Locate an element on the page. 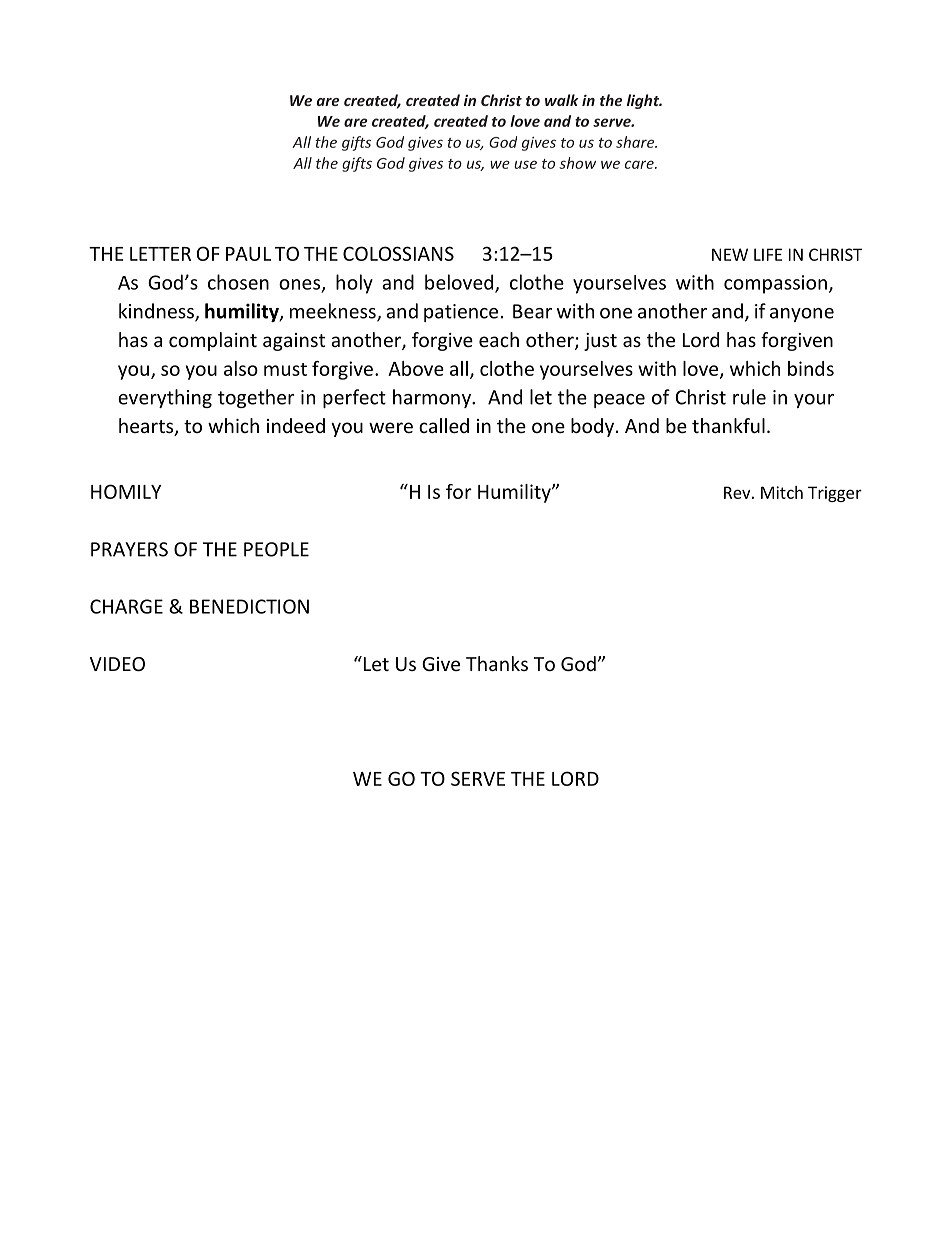  use is located at coordinates (525, 164).
